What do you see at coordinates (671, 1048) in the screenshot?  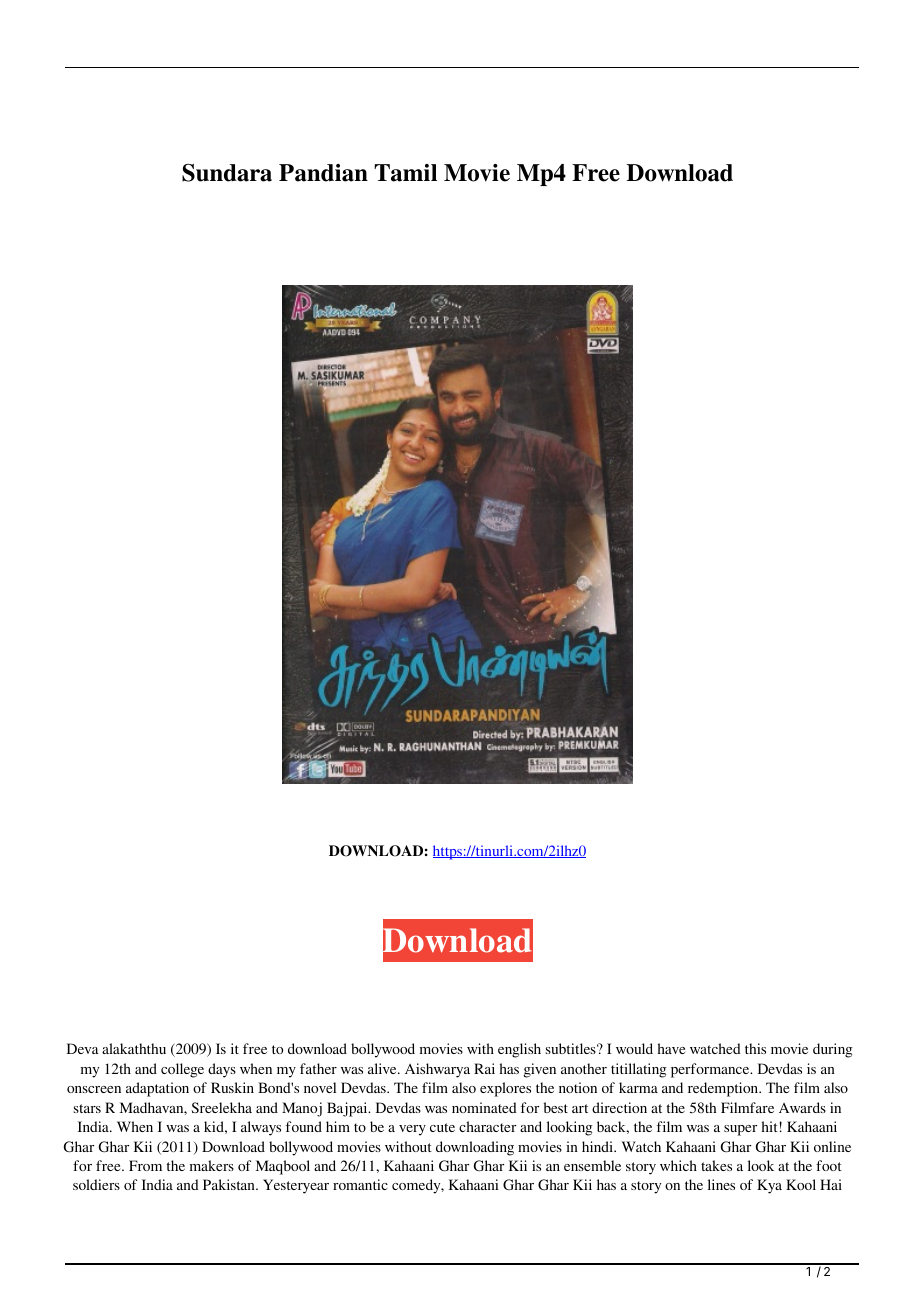 I see `have` at bounding box center [671, 1048].
